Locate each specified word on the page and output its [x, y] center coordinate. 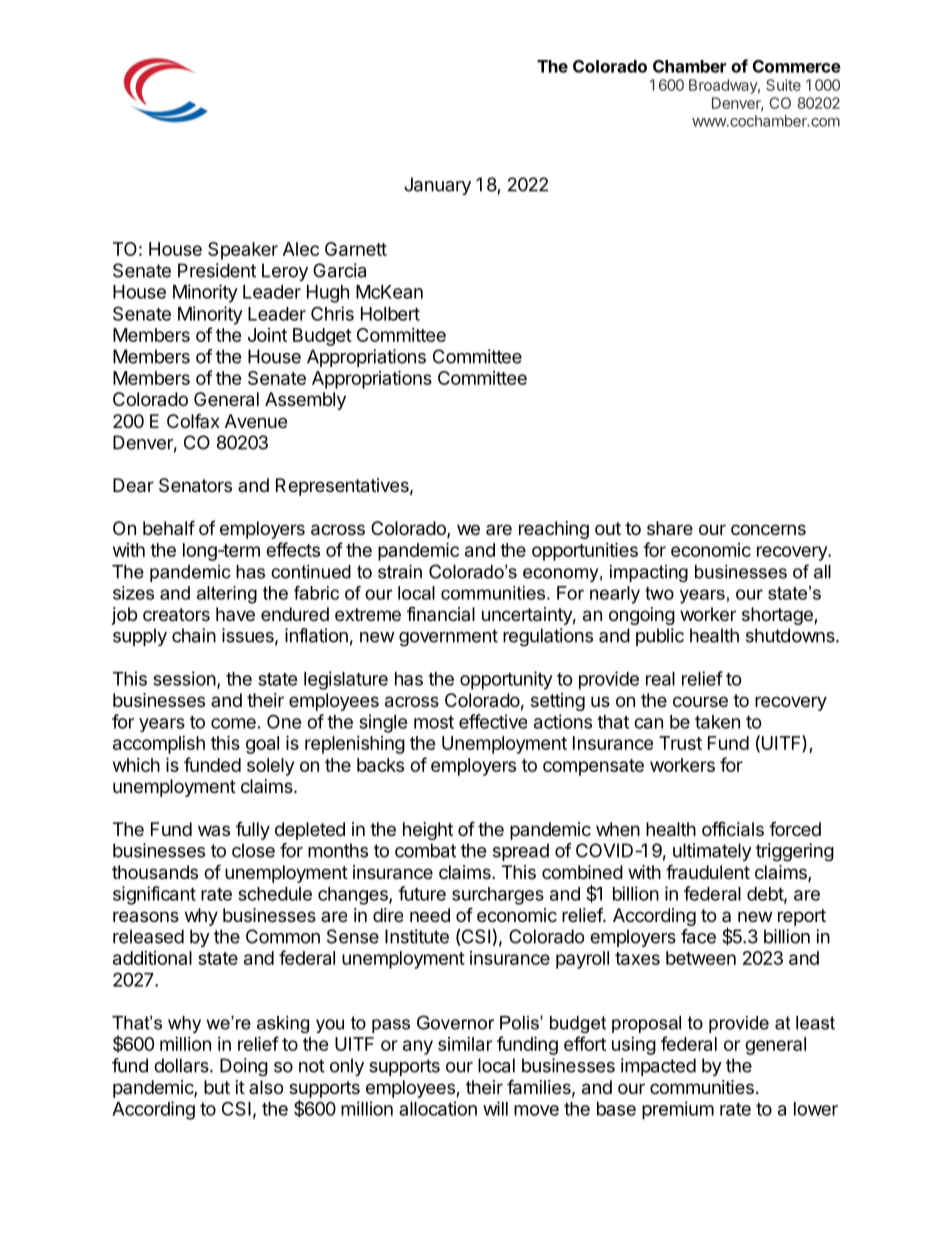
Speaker [243, 251]
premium [678, 1110]
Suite [783, 85]
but [217, 1087]
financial [441, 614]
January [437, 186]
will [495, 1108]
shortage [778, 616]
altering [227, 595]
